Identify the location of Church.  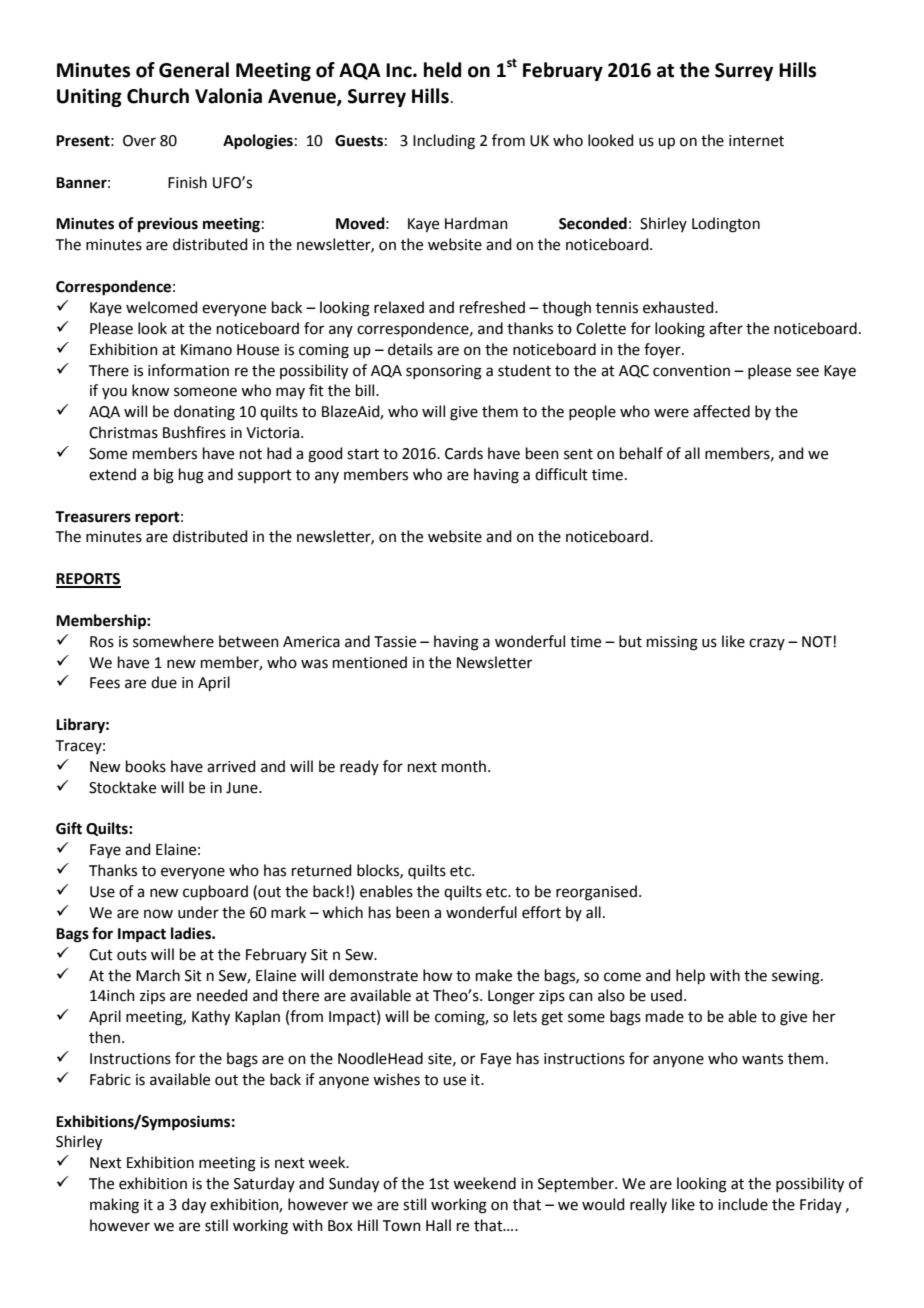
(158, 96).
